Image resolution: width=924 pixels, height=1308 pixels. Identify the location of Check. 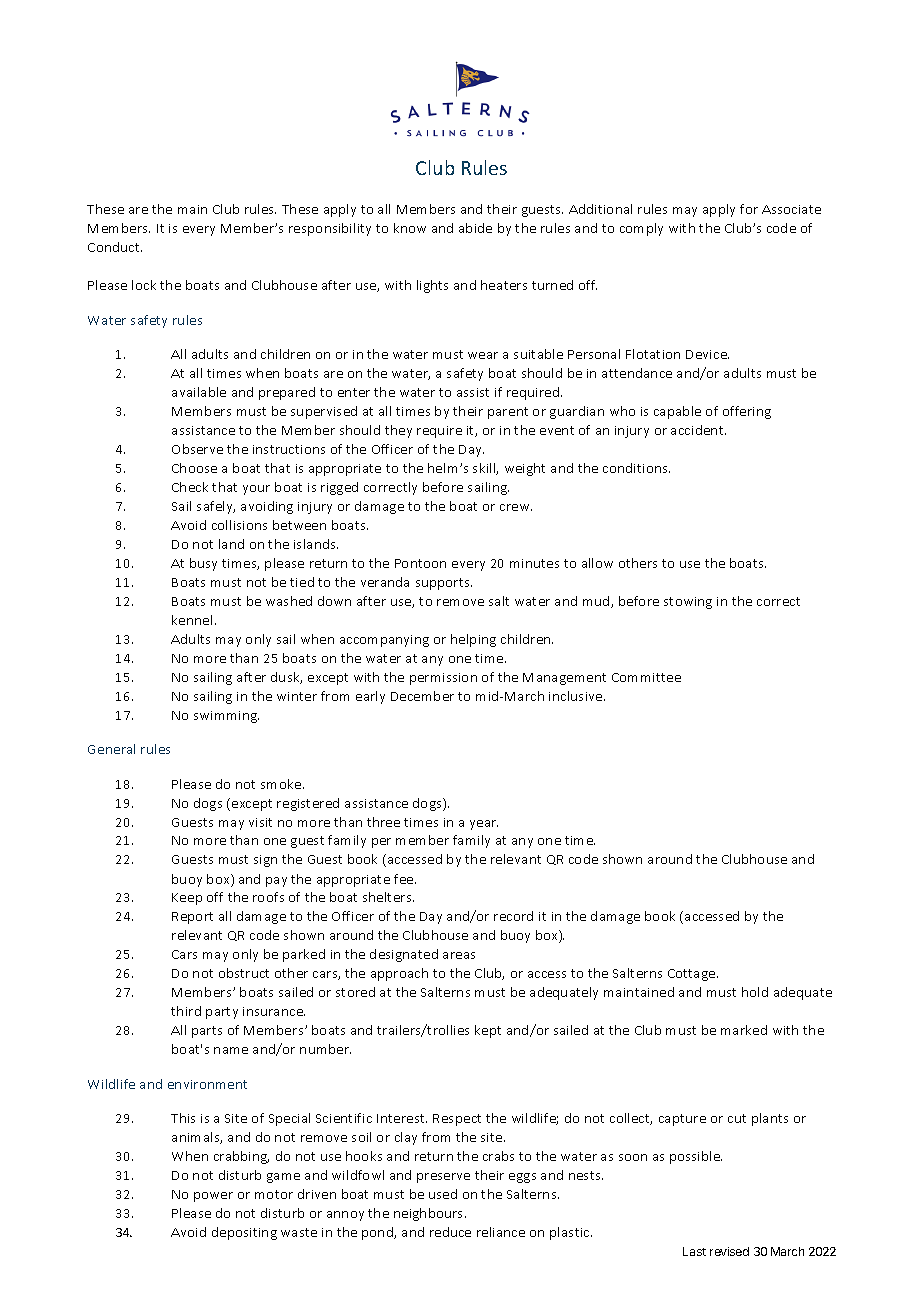
(190, 487).
